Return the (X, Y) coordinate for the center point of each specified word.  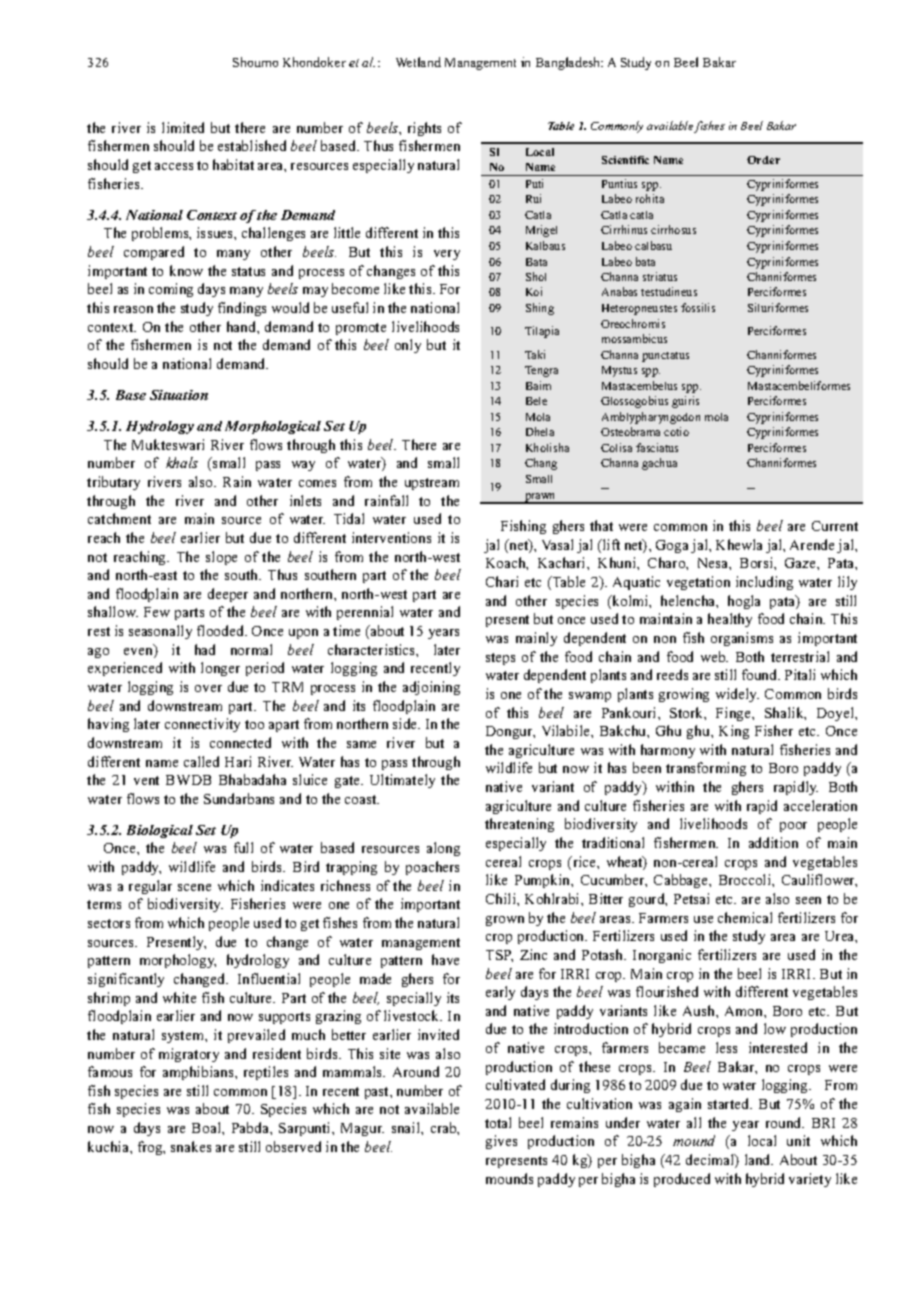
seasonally (160, 632)
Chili (502, 898)
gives (501, 1142)
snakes (191, 1146)
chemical (745, 917)
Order (763, 160)
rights (424, 129)
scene (194, 887)
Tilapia (542, 332)
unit (798, 1140)
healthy (730, 620)
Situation (179, 395)
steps (500, 659)
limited (183, 127)
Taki (535, 354)
